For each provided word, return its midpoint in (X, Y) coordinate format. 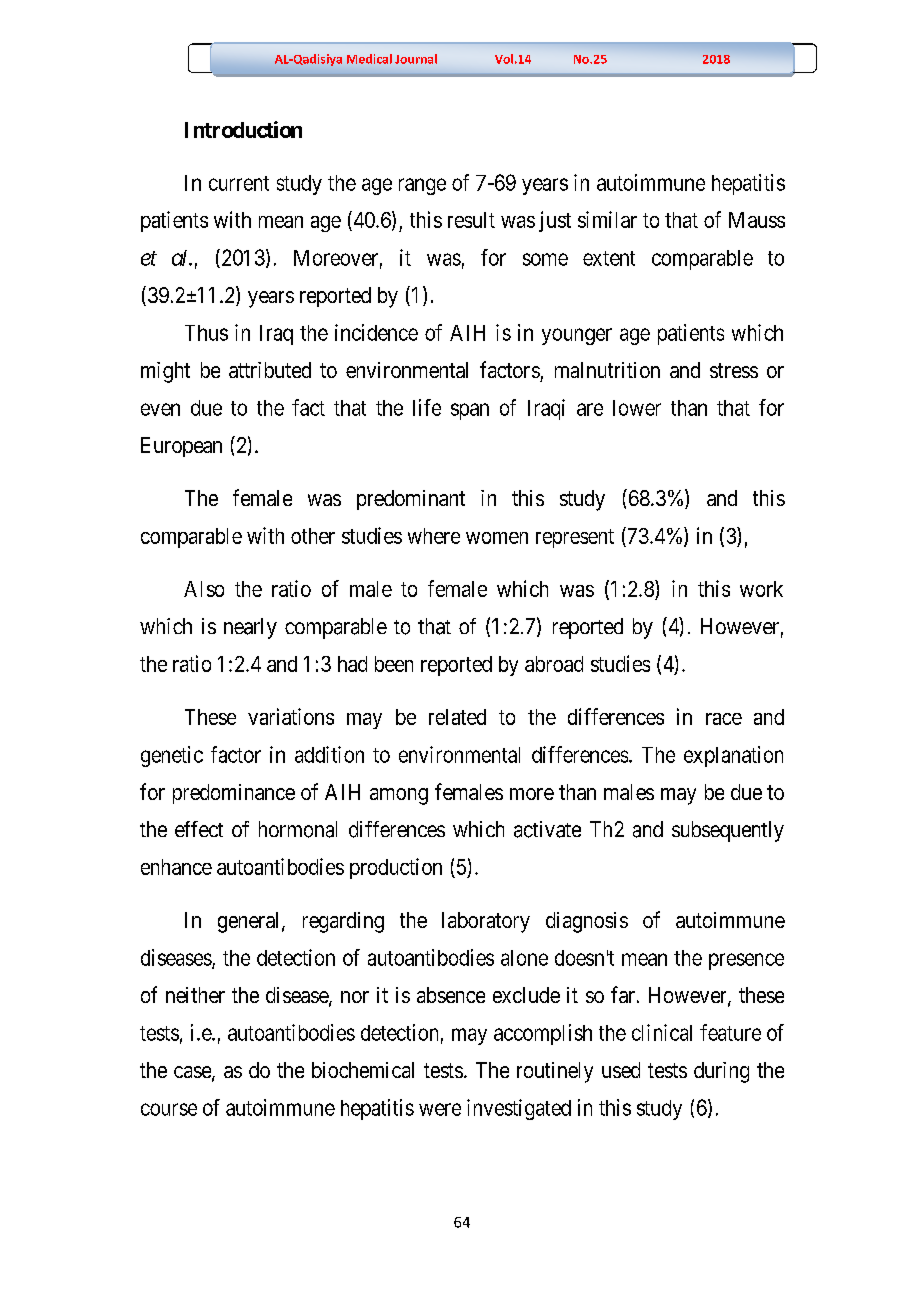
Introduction (243, 129)
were (440, 1109)
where (434, 536)
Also (204, 589)
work (761, 589)
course (169, 1109)
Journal (416, 59)
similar (607, 219)
